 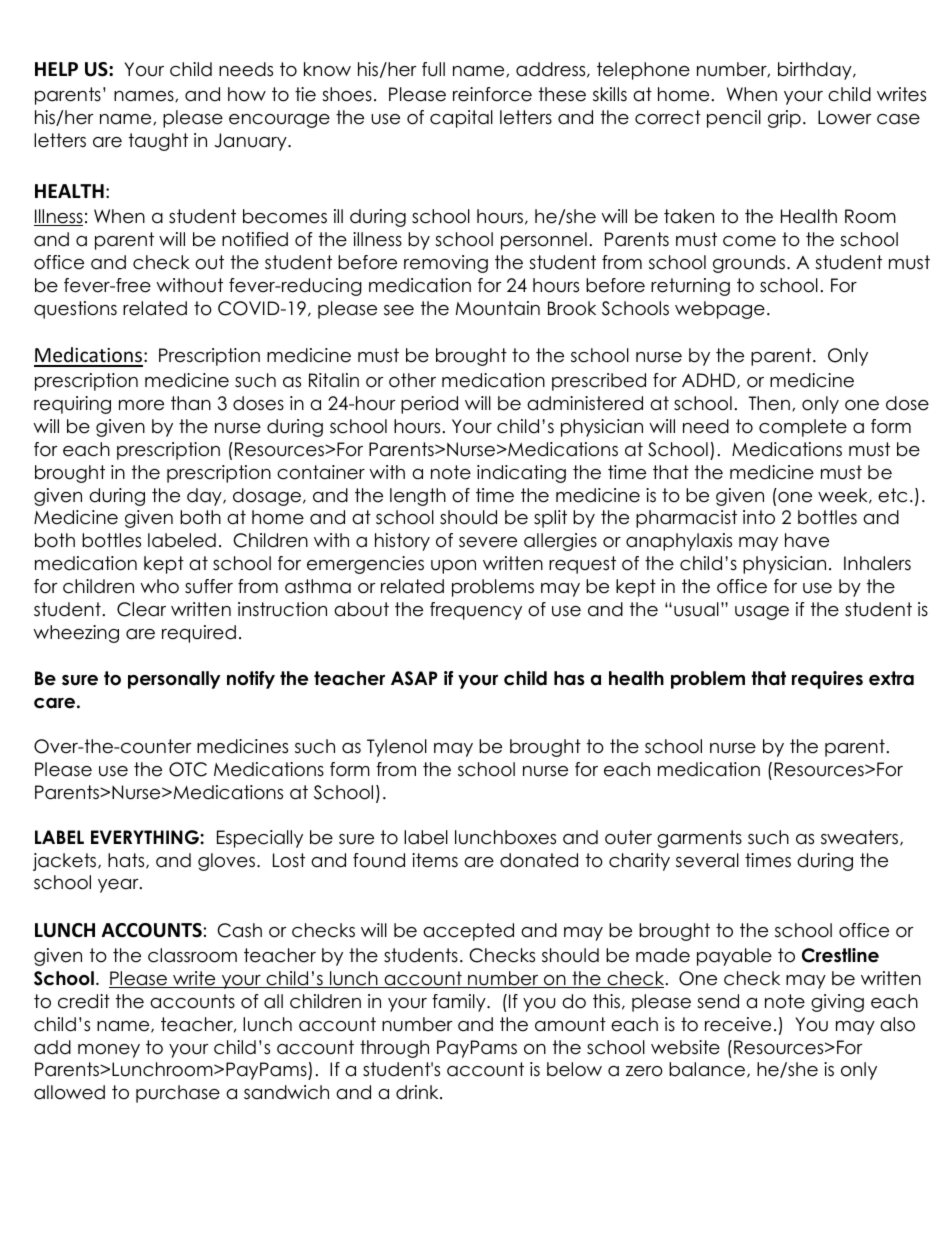 I want to click on Tylenol, so click(x=397, y=748).
